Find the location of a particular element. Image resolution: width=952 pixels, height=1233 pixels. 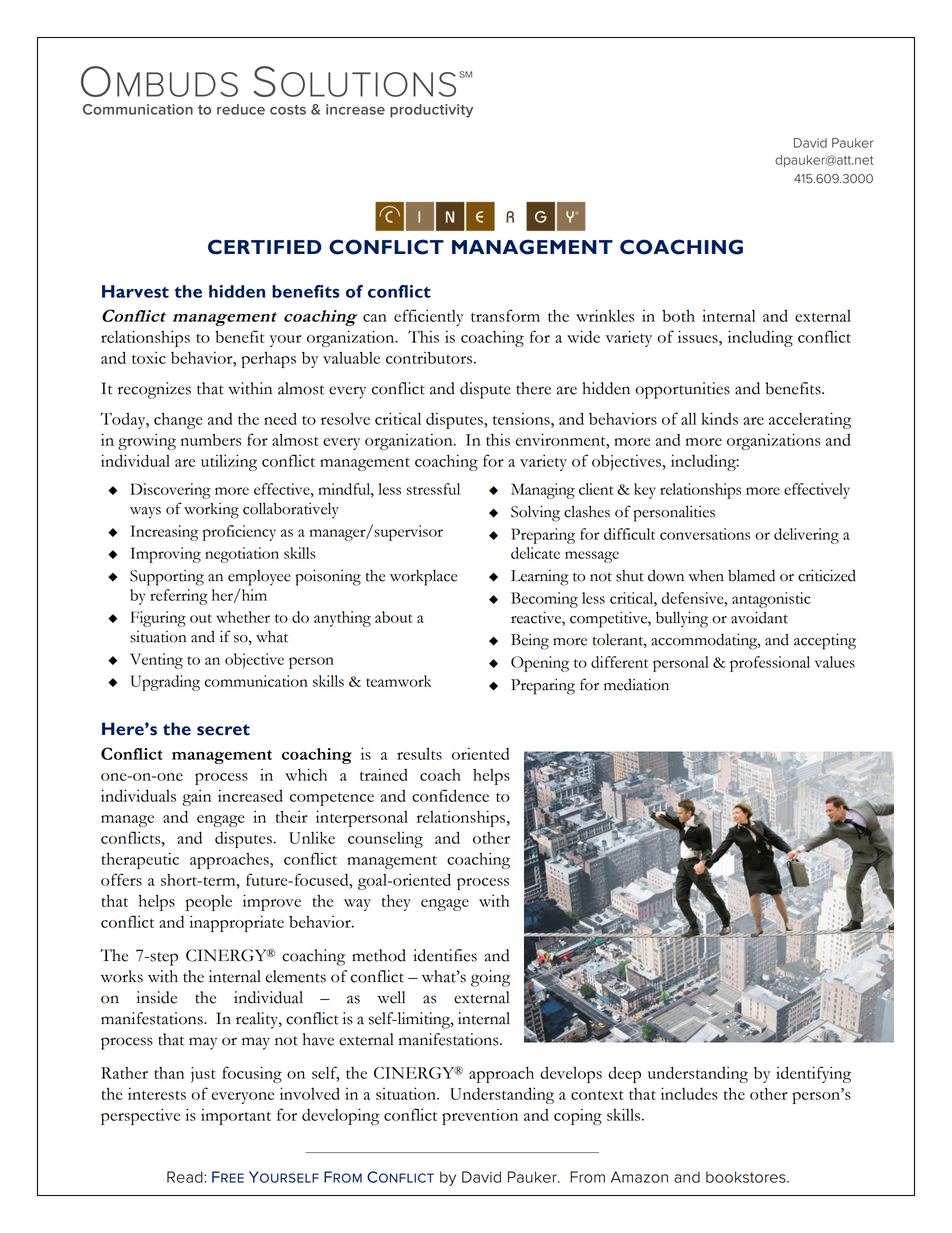

stressful is located at coordinates (433, 489).
